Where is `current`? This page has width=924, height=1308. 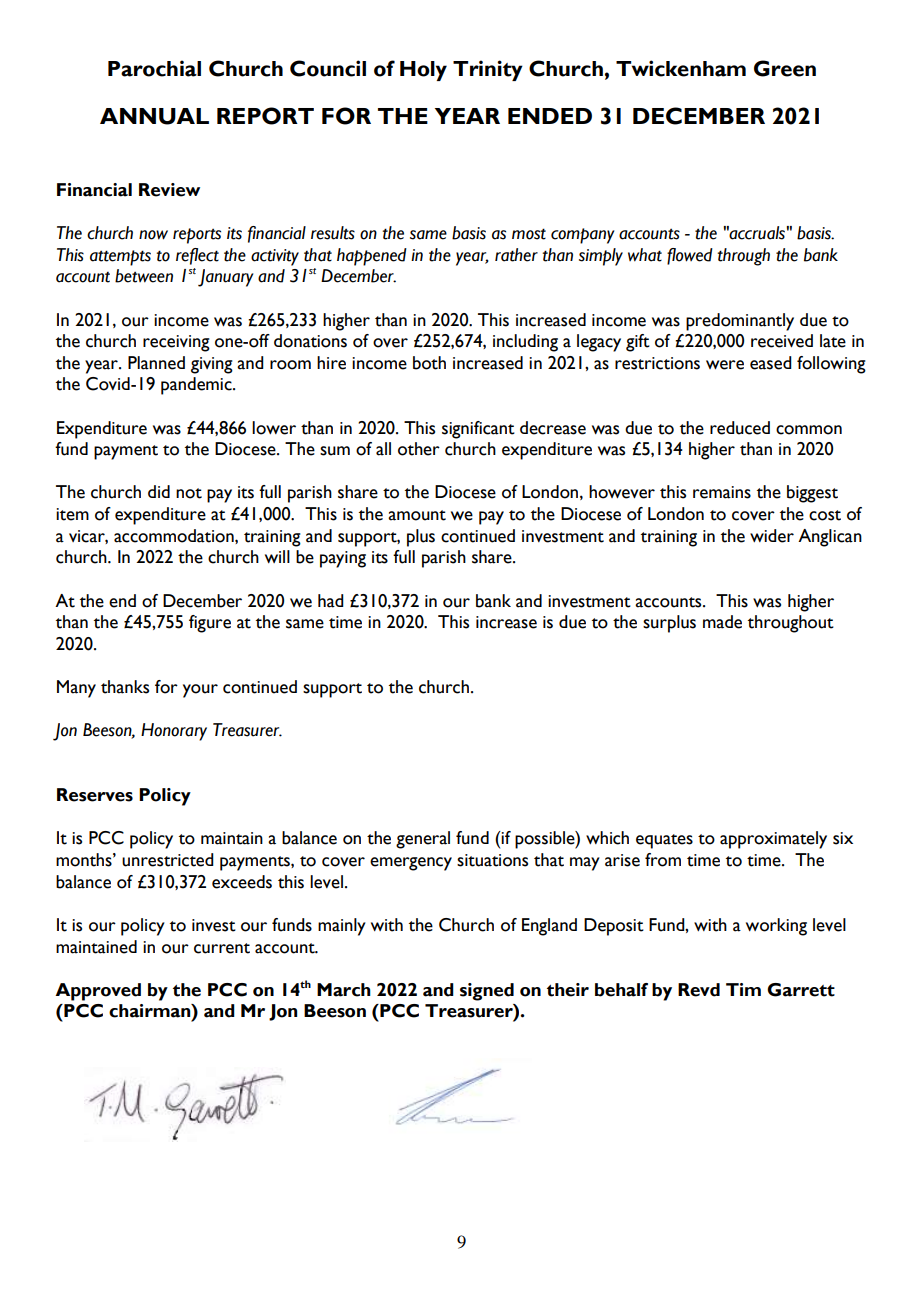
current is located at coordinates (222, 948).
